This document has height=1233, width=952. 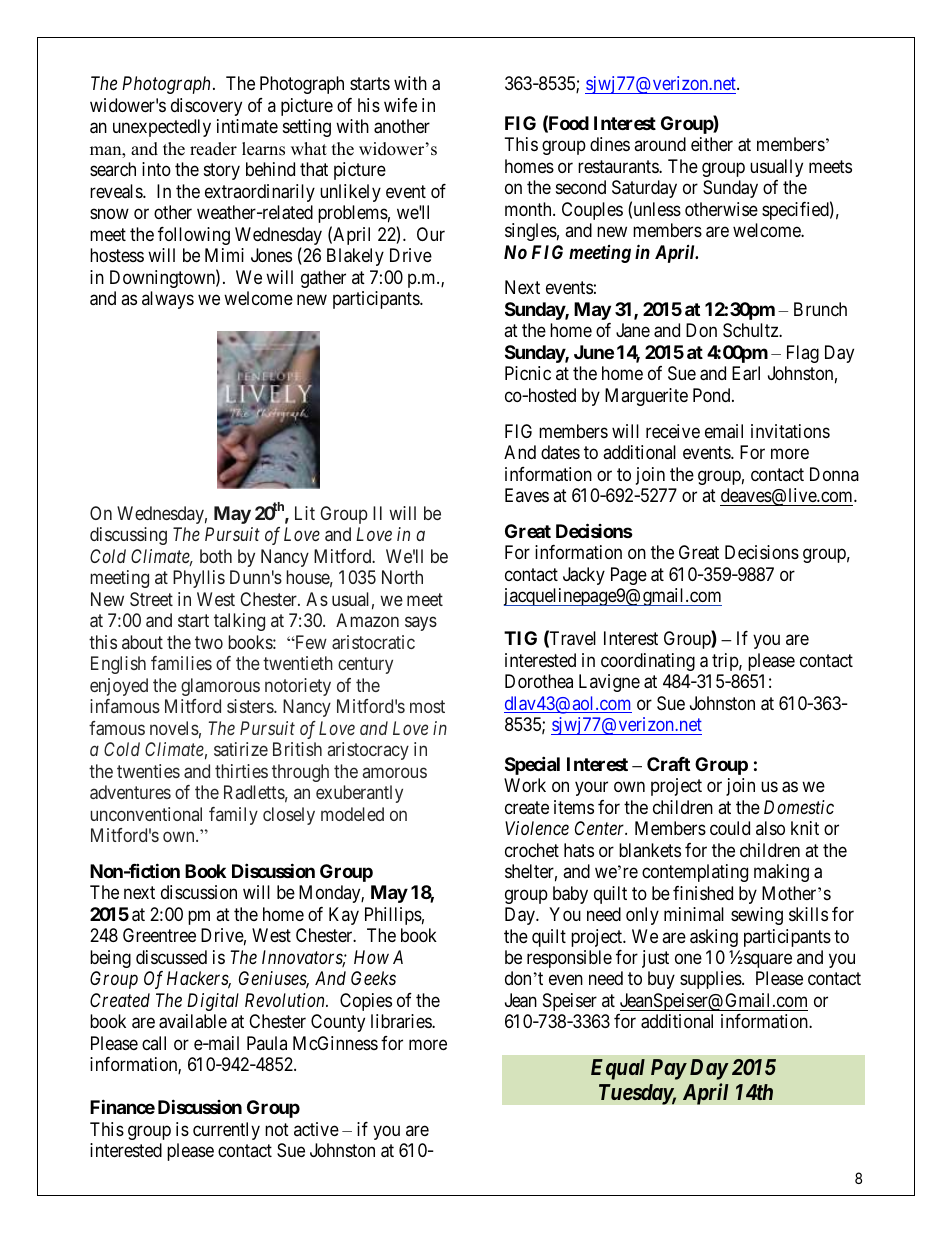 I want to click on currently, so click(x=226, y=1131).
